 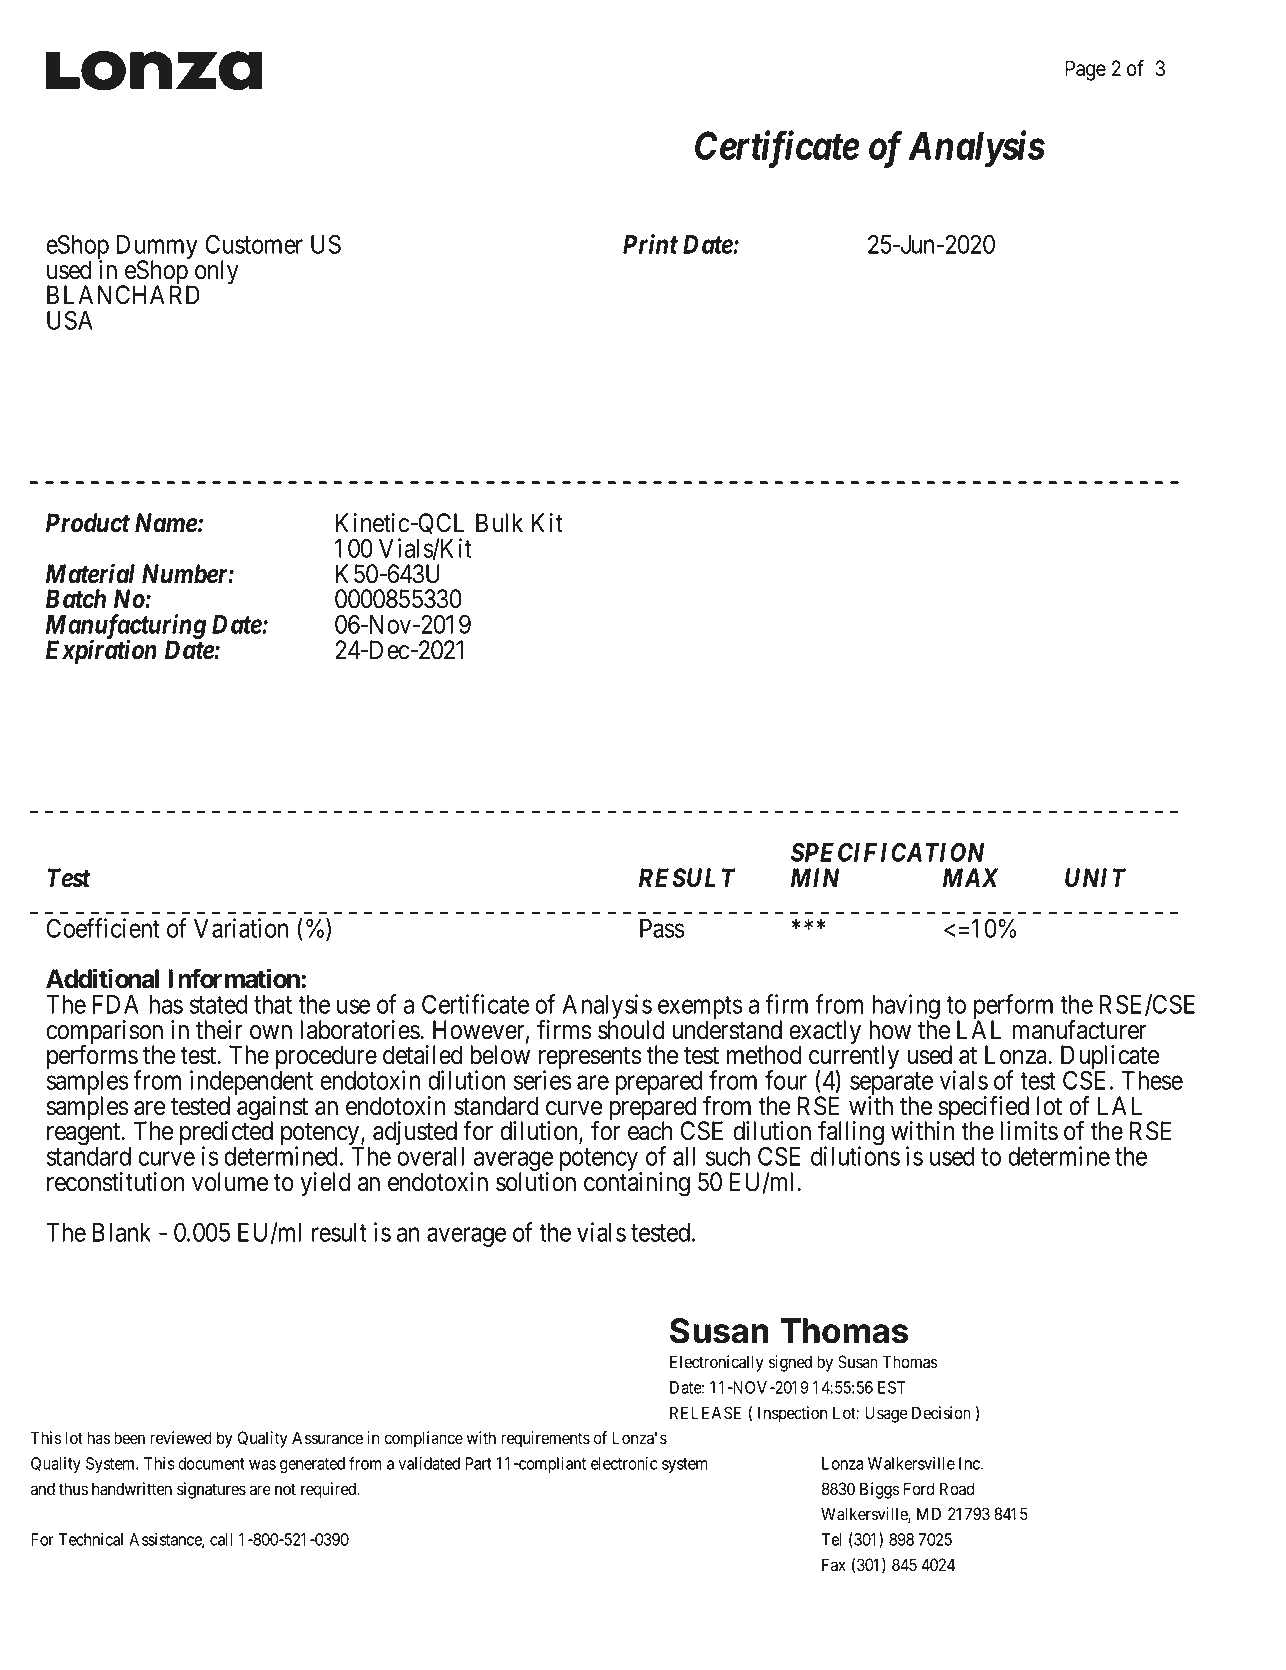 What do you see at coordinates (957, 1489) in the image?
I see `Road` at bounding box center [957, 1489].
